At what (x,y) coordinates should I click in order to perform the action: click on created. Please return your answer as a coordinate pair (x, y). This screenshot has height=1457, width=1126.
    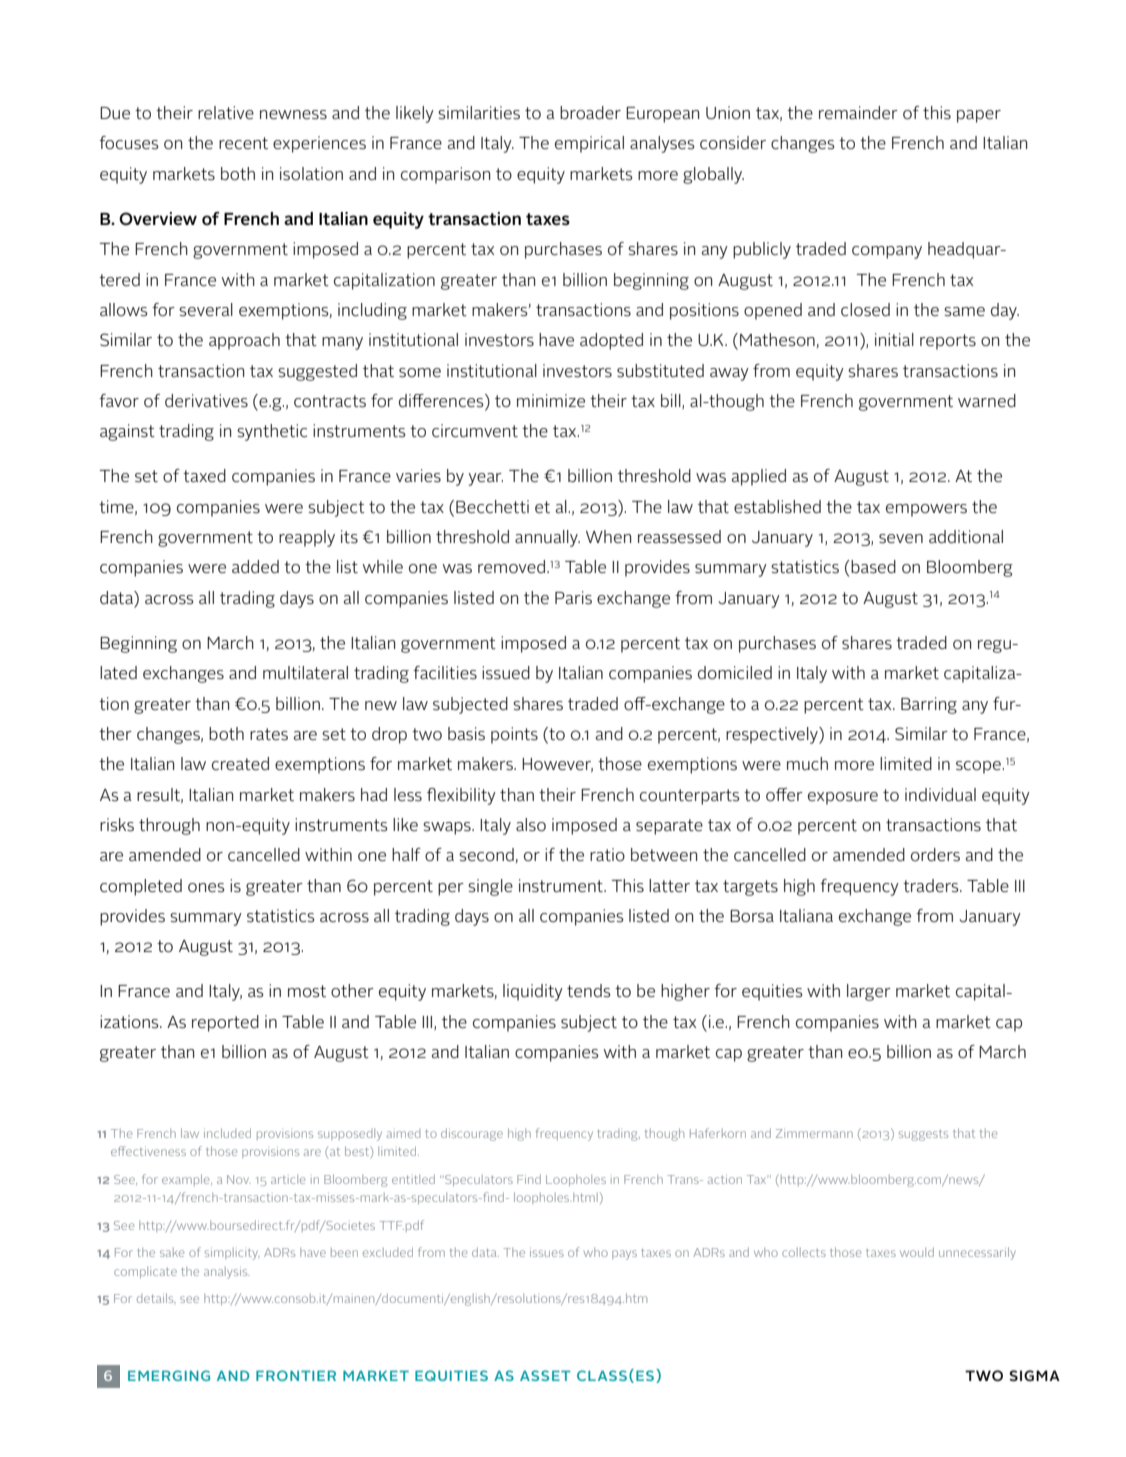
    Looking at the image, I should click on (240, 763).
